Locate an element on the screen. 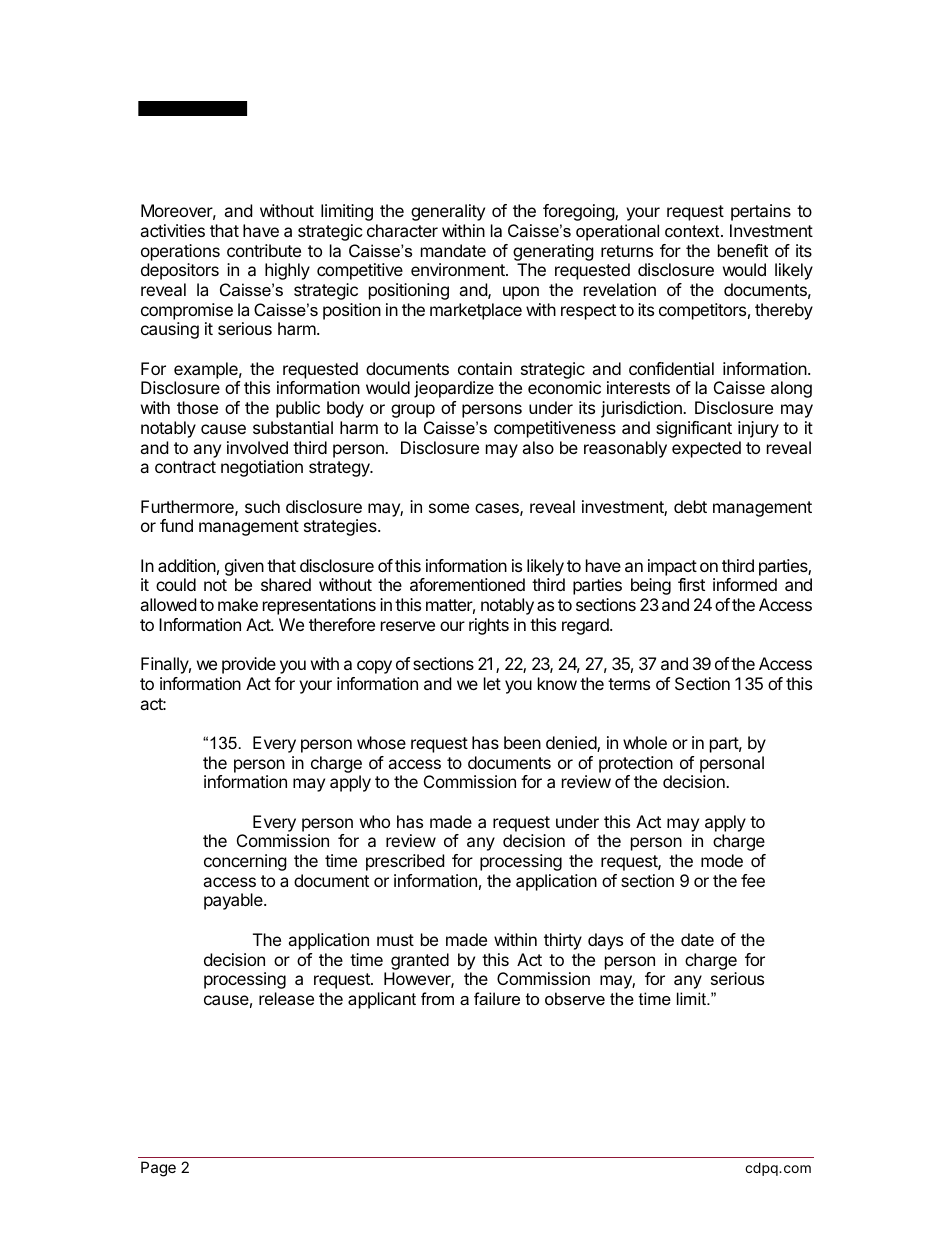 The image size is (952, 1233). given is located at coordinates (244, 567).
